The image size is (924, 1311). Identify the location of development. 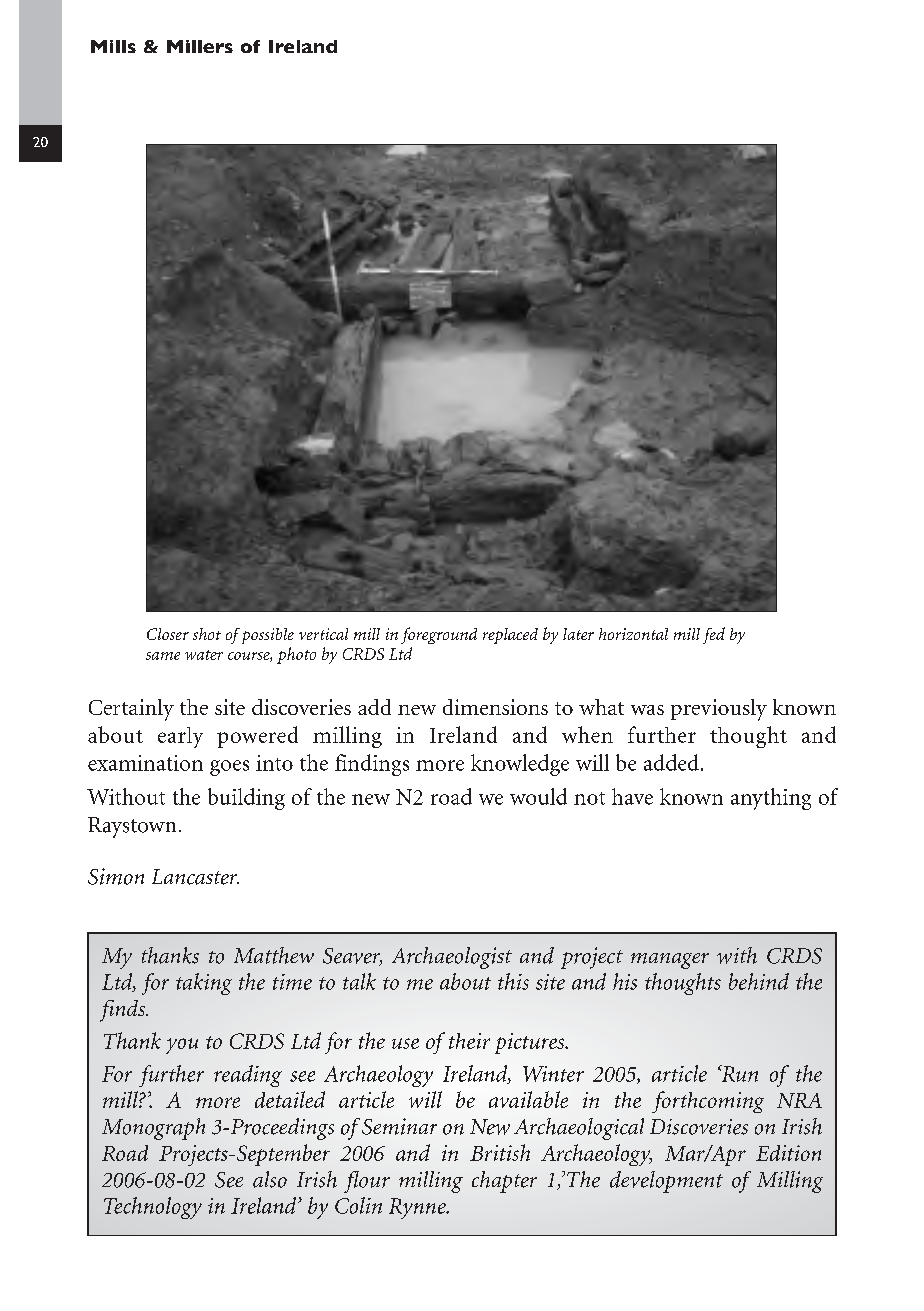
(666, 1182).
